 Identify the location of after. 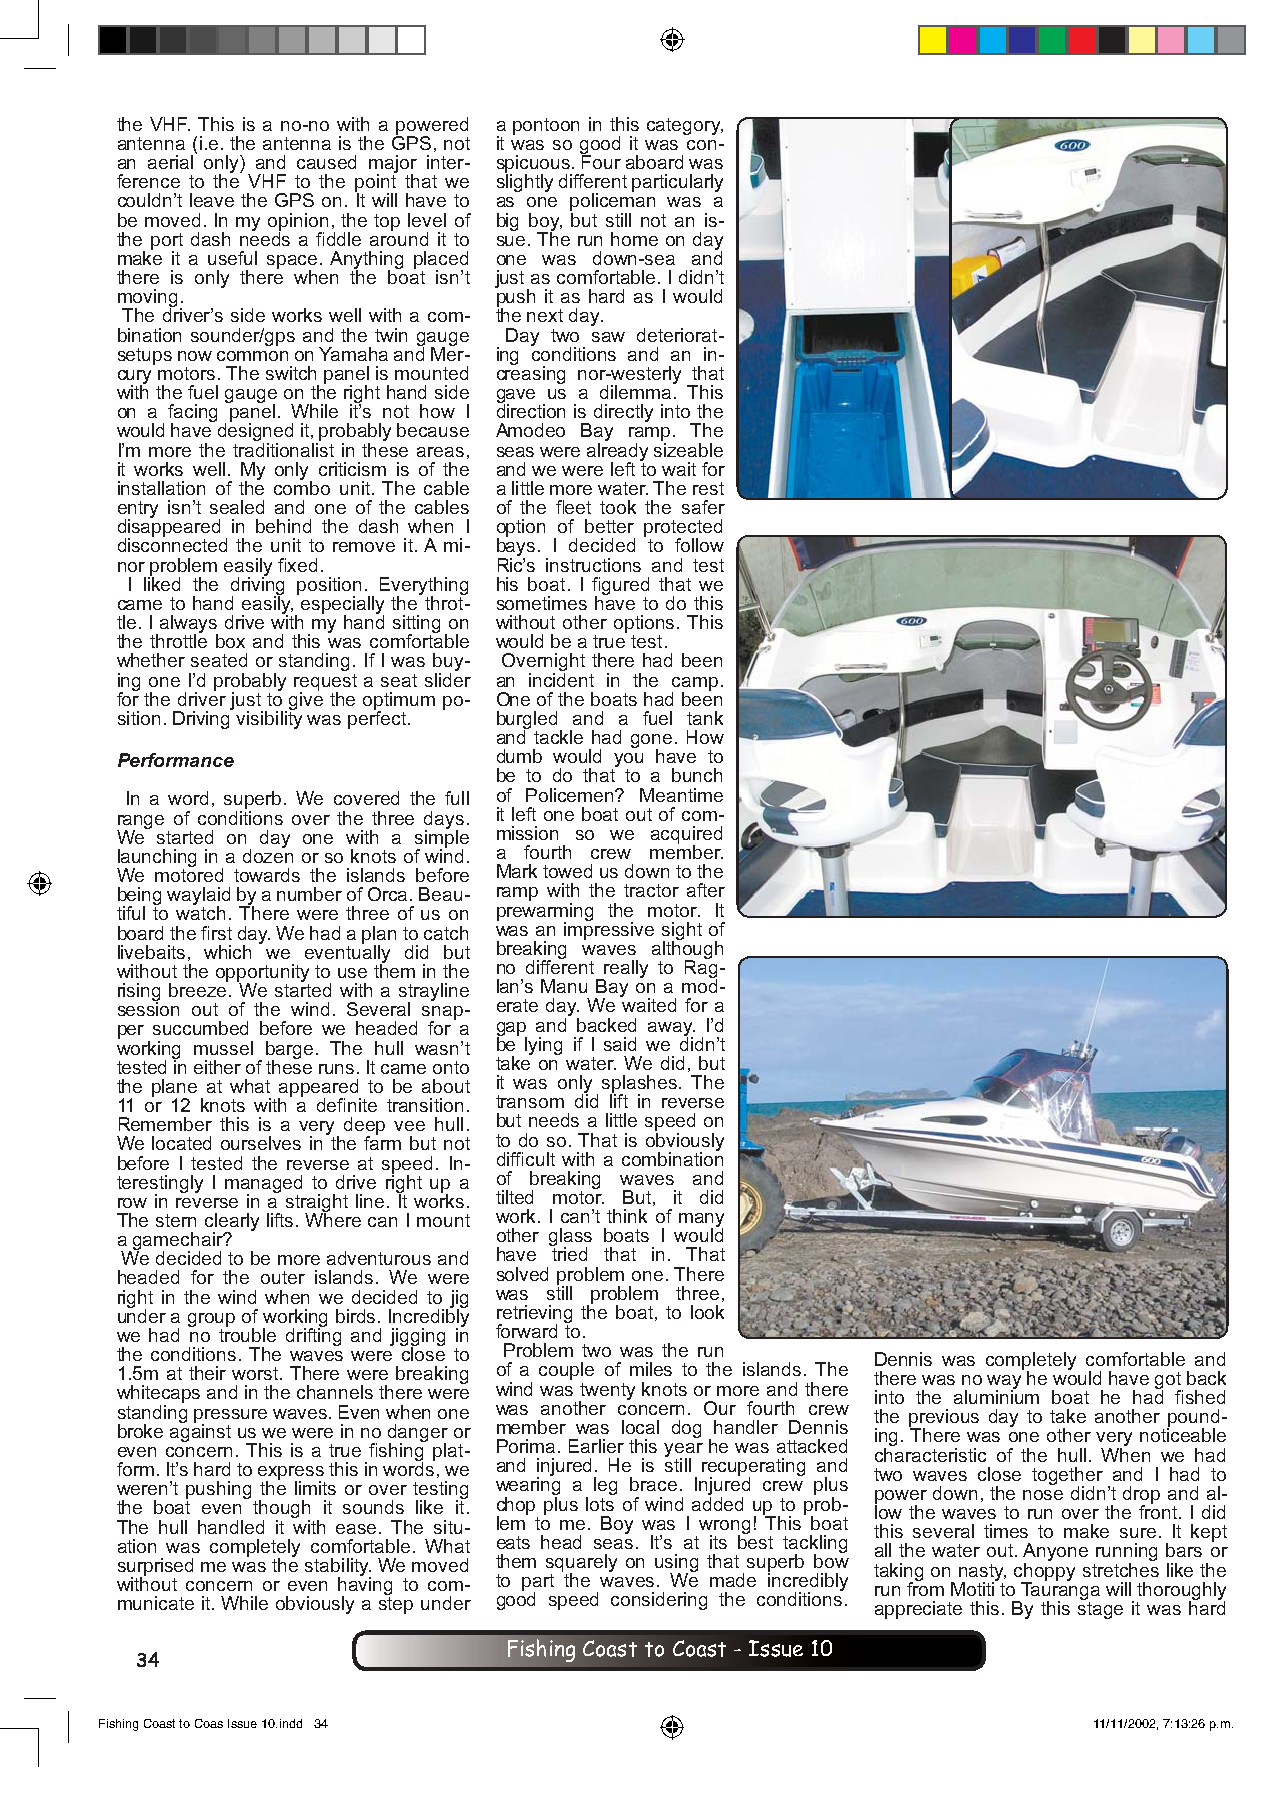
(706, 890).
